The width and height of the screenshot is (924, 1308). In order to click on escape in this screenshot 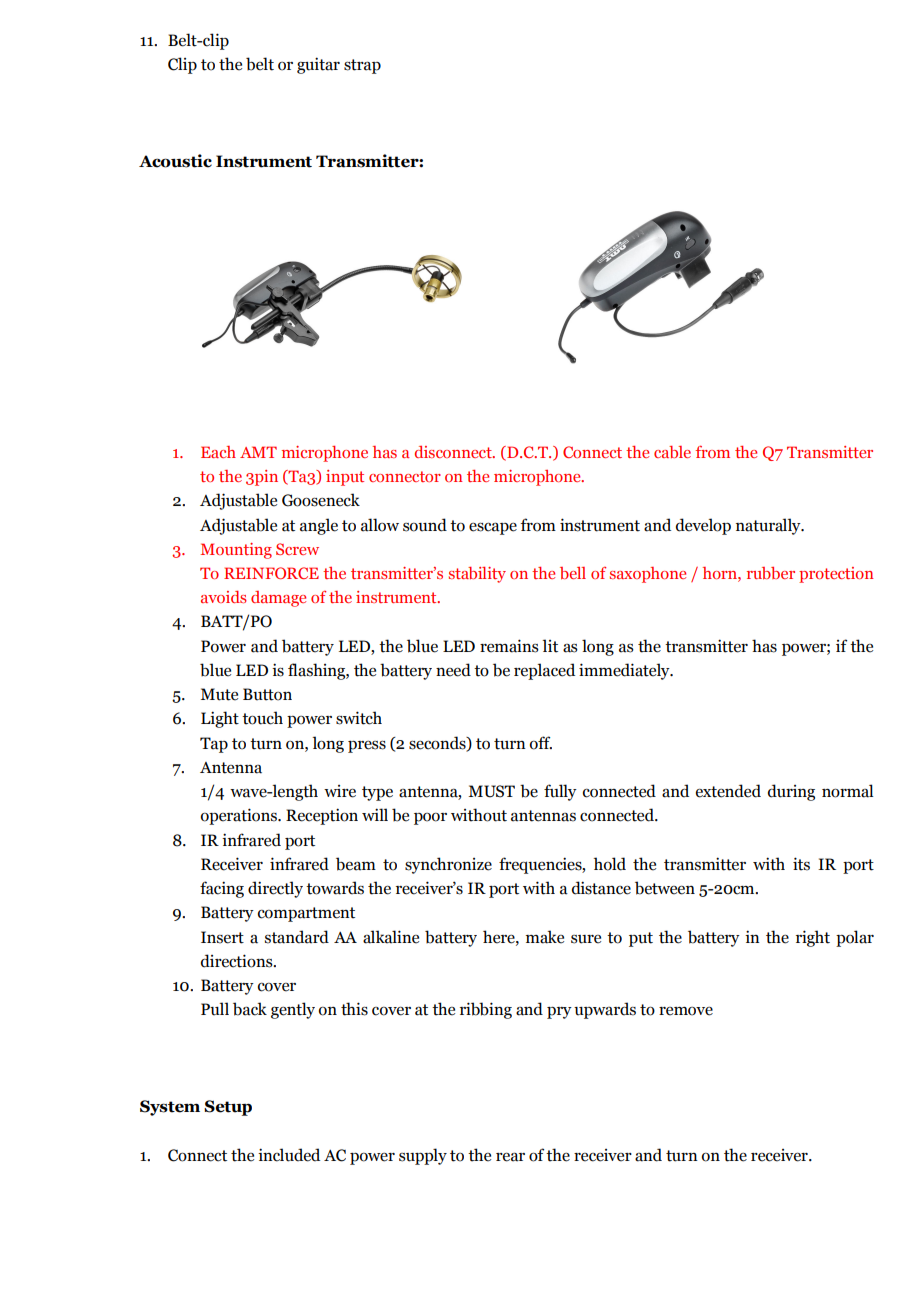, I will do `click(493, 528)`.
